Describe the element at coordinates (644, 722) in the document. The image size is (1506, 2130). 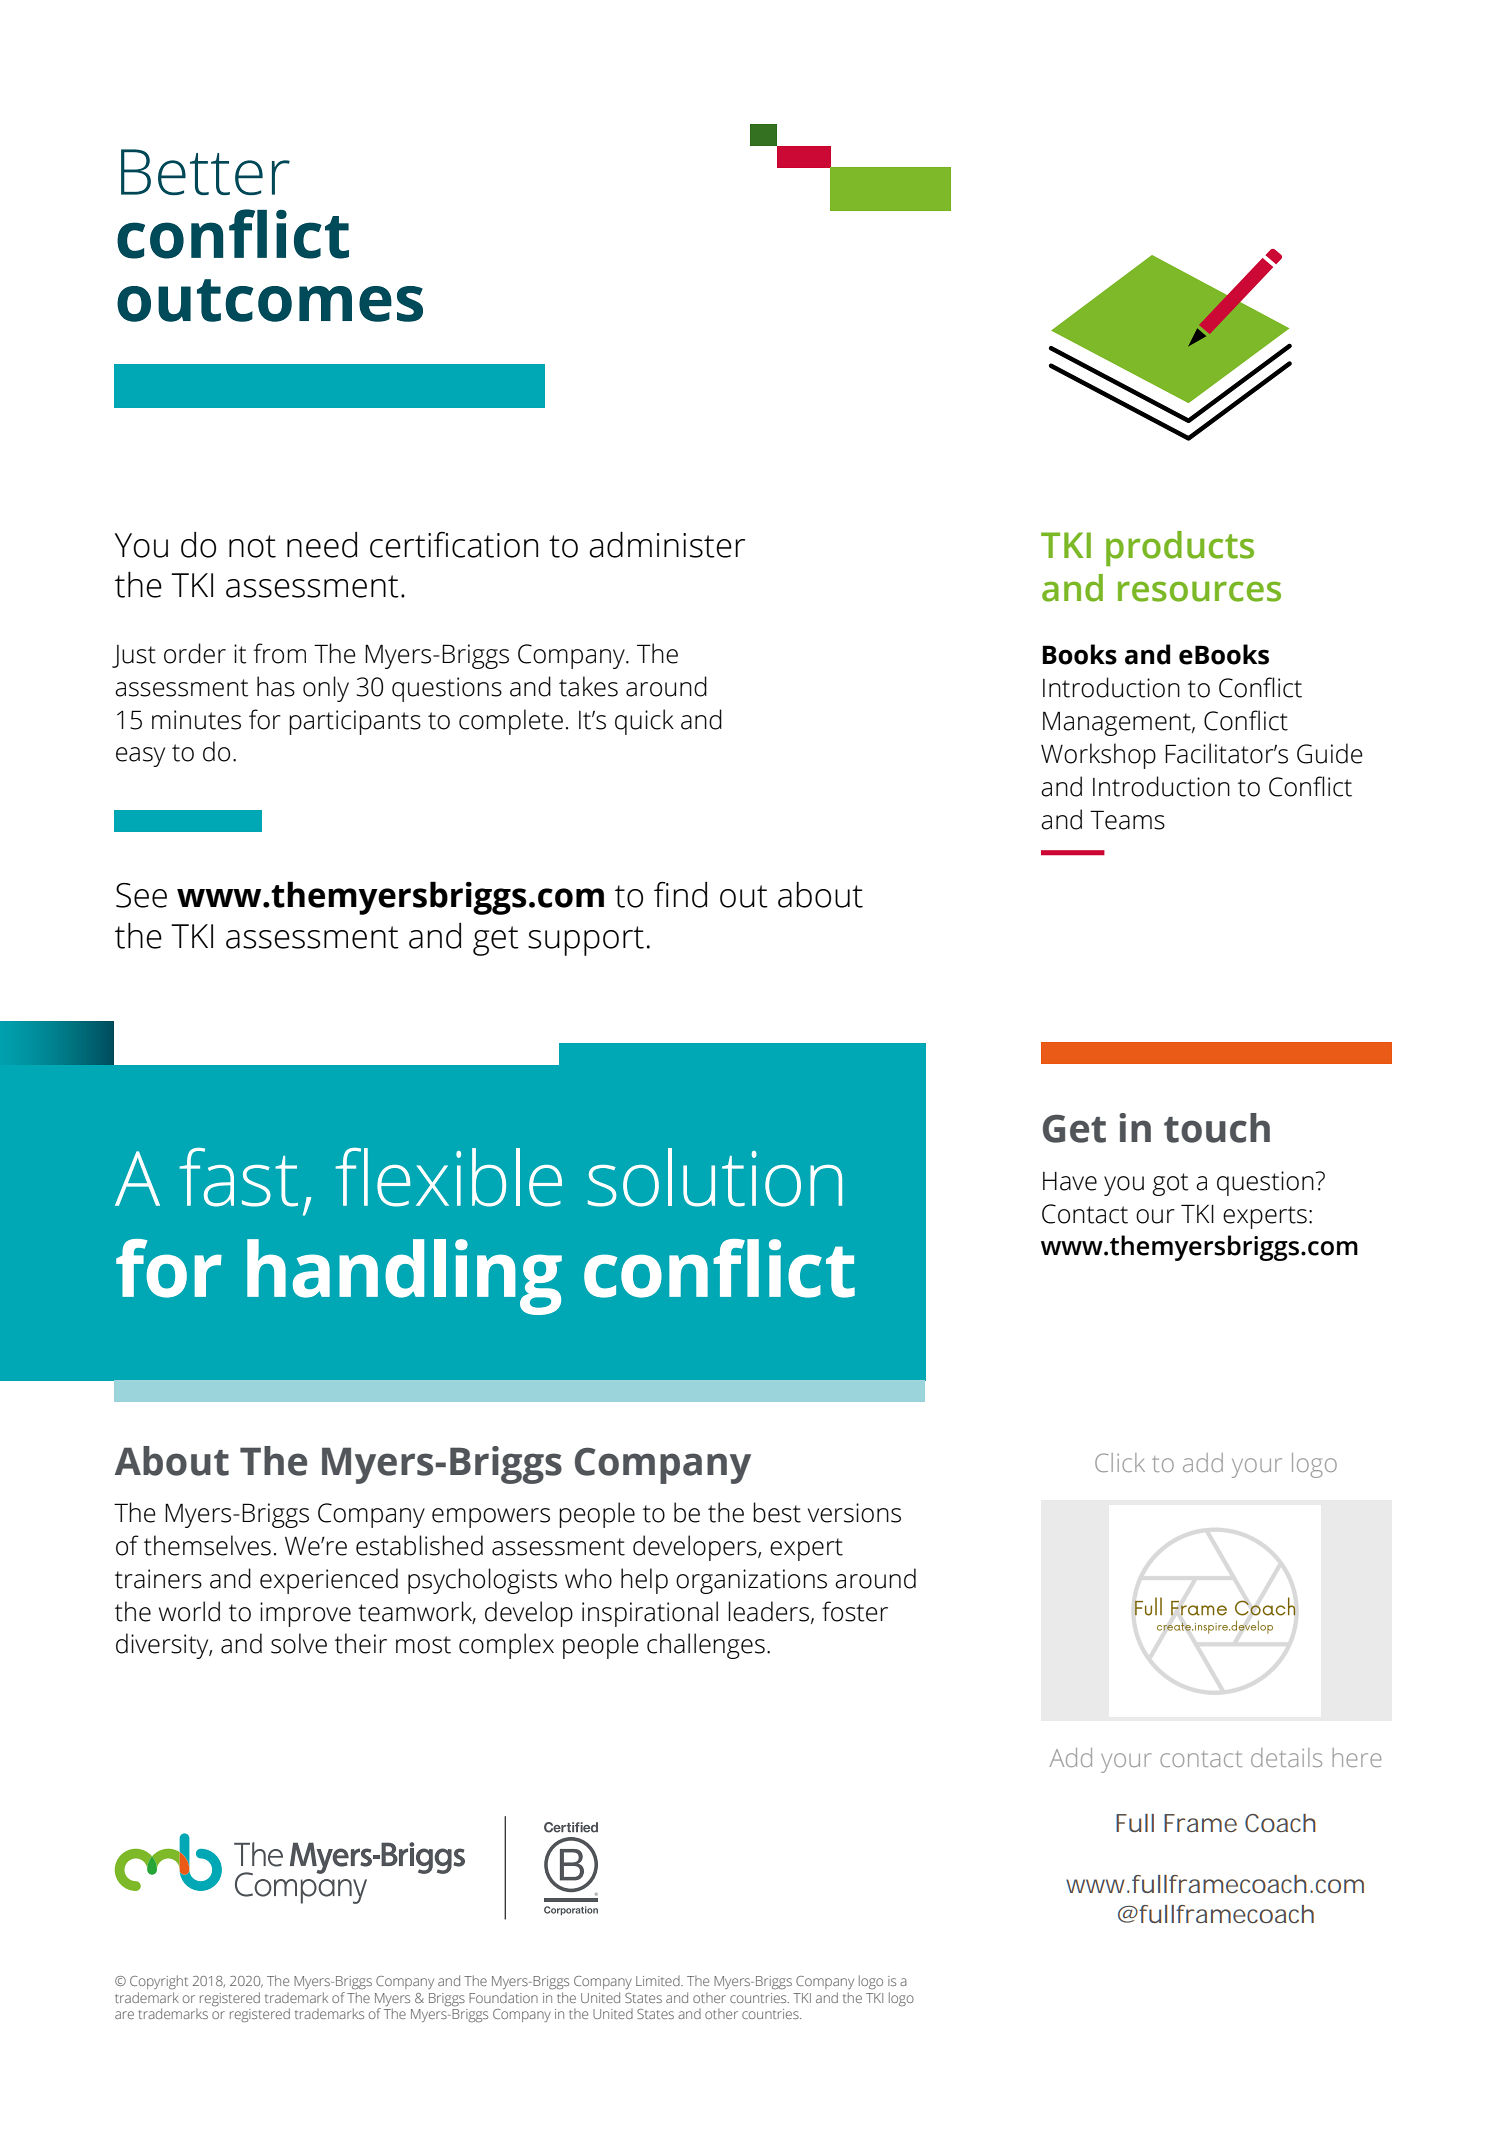
I see `quick` at that location.
